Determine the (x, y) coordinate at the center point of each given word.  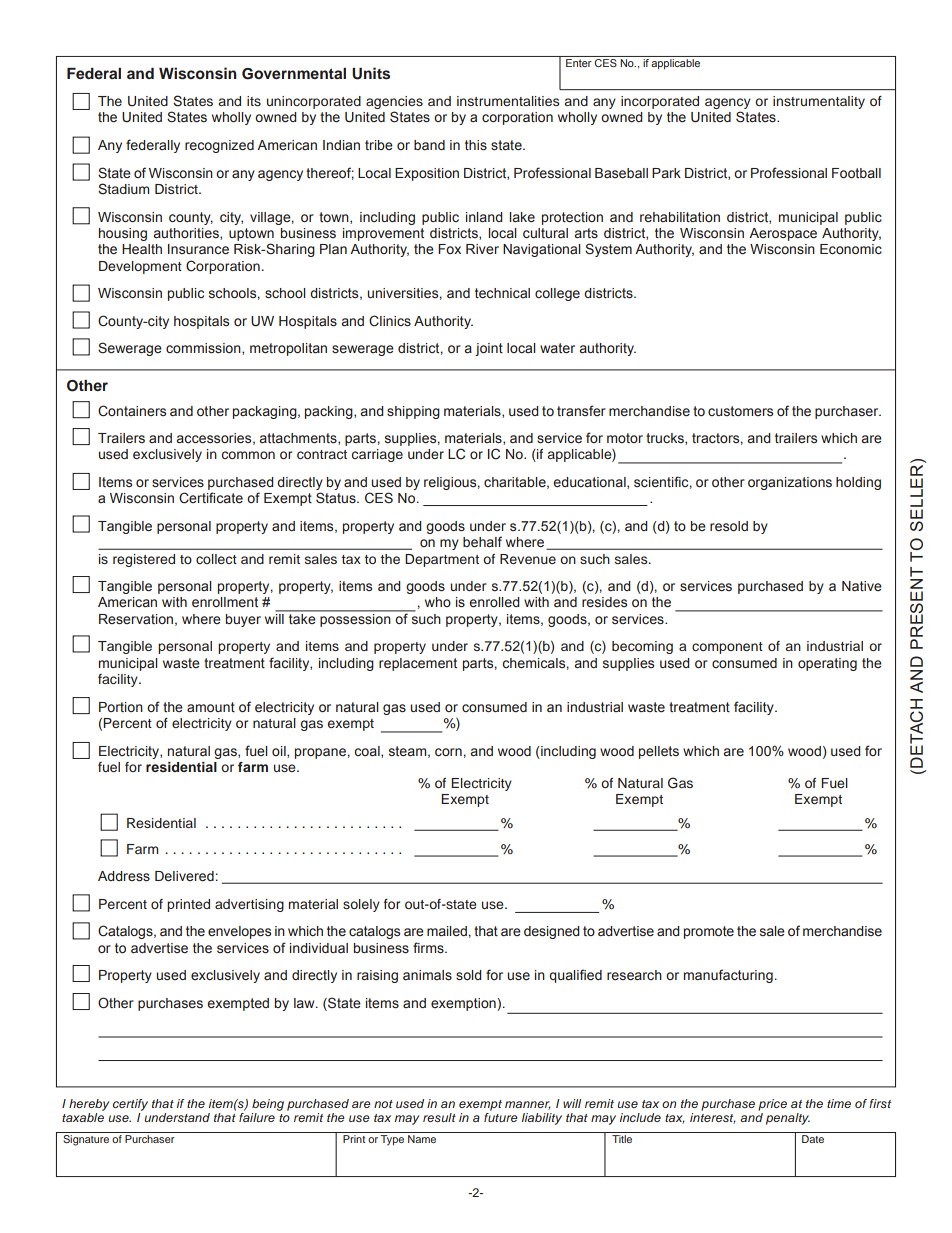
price (772, 1105)
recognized (219, 146)
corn (448, 752)
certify (130, 1105)
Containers (132, 411)
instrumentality (819, 102)
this (476, 145)
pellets (659, 752)
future (501, 1117)
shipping (413, 412)
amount (211, 707)
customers (740, 411)
